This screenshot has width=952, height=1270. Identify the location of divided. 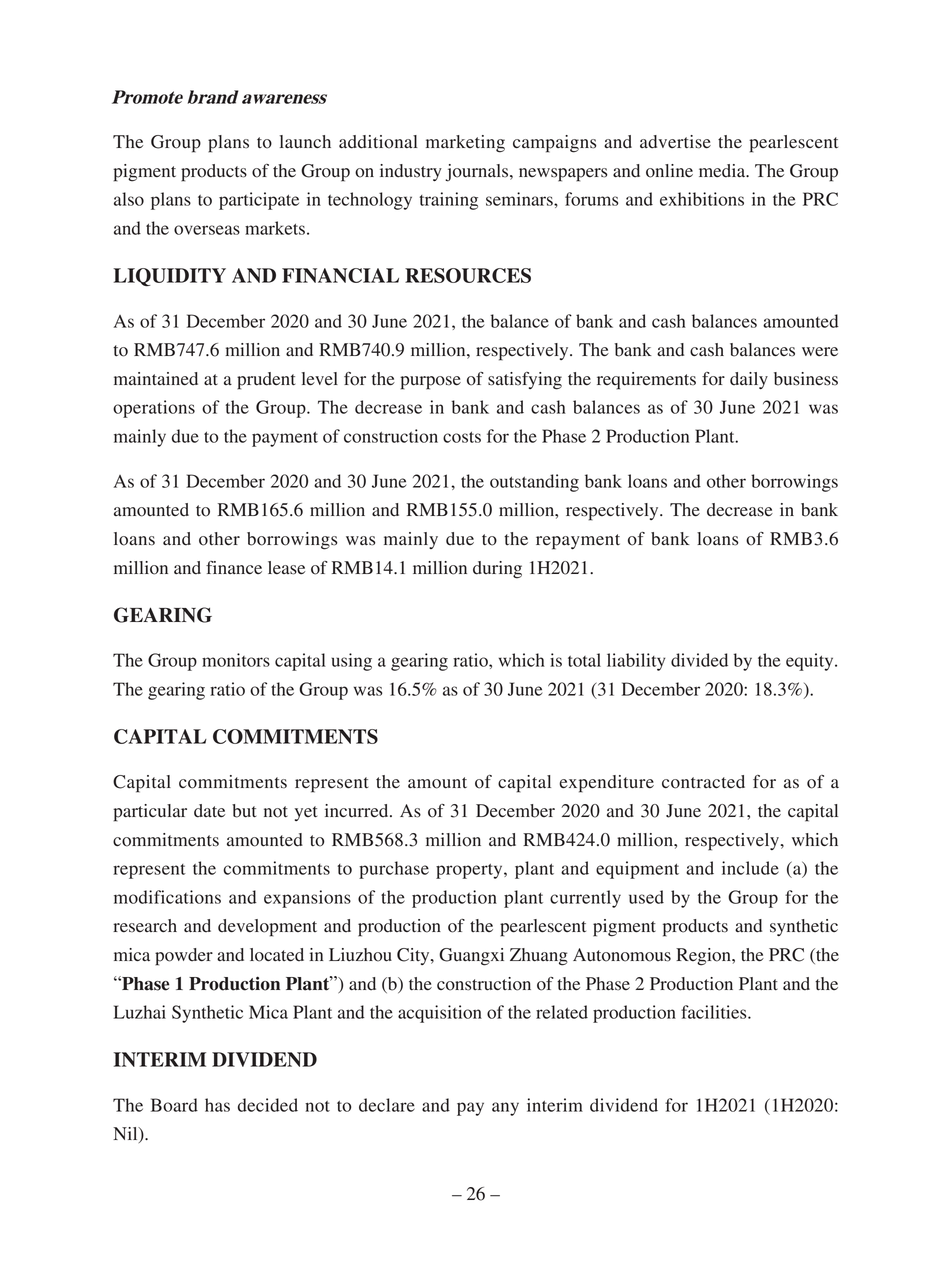
(699, 660).
